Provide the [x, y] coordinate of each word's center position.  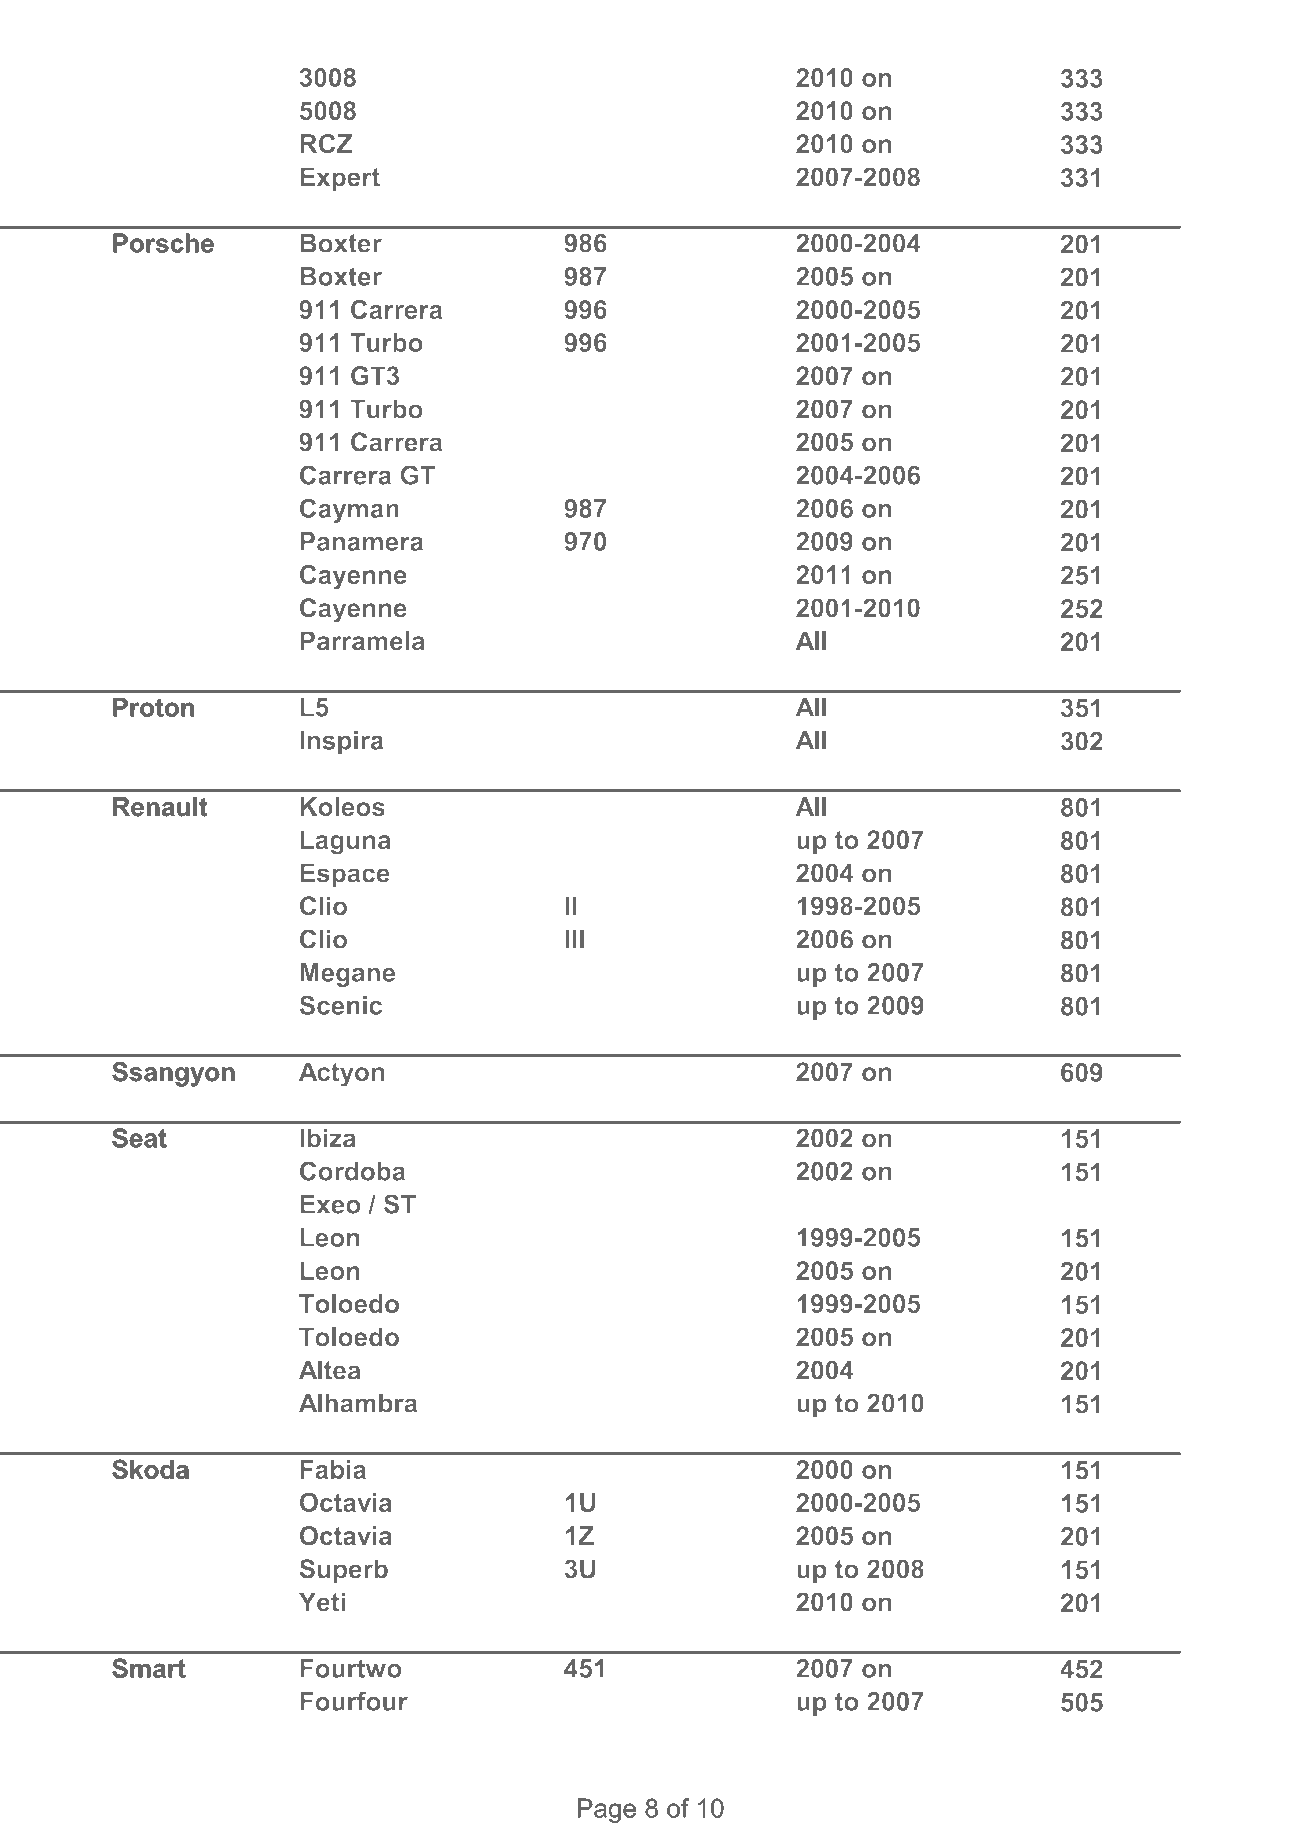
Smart [149, 1668]
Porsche [163, 243]
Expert [340, 179]
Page [607, 1810]
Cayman [349, 510]
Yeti [322, 1602]
